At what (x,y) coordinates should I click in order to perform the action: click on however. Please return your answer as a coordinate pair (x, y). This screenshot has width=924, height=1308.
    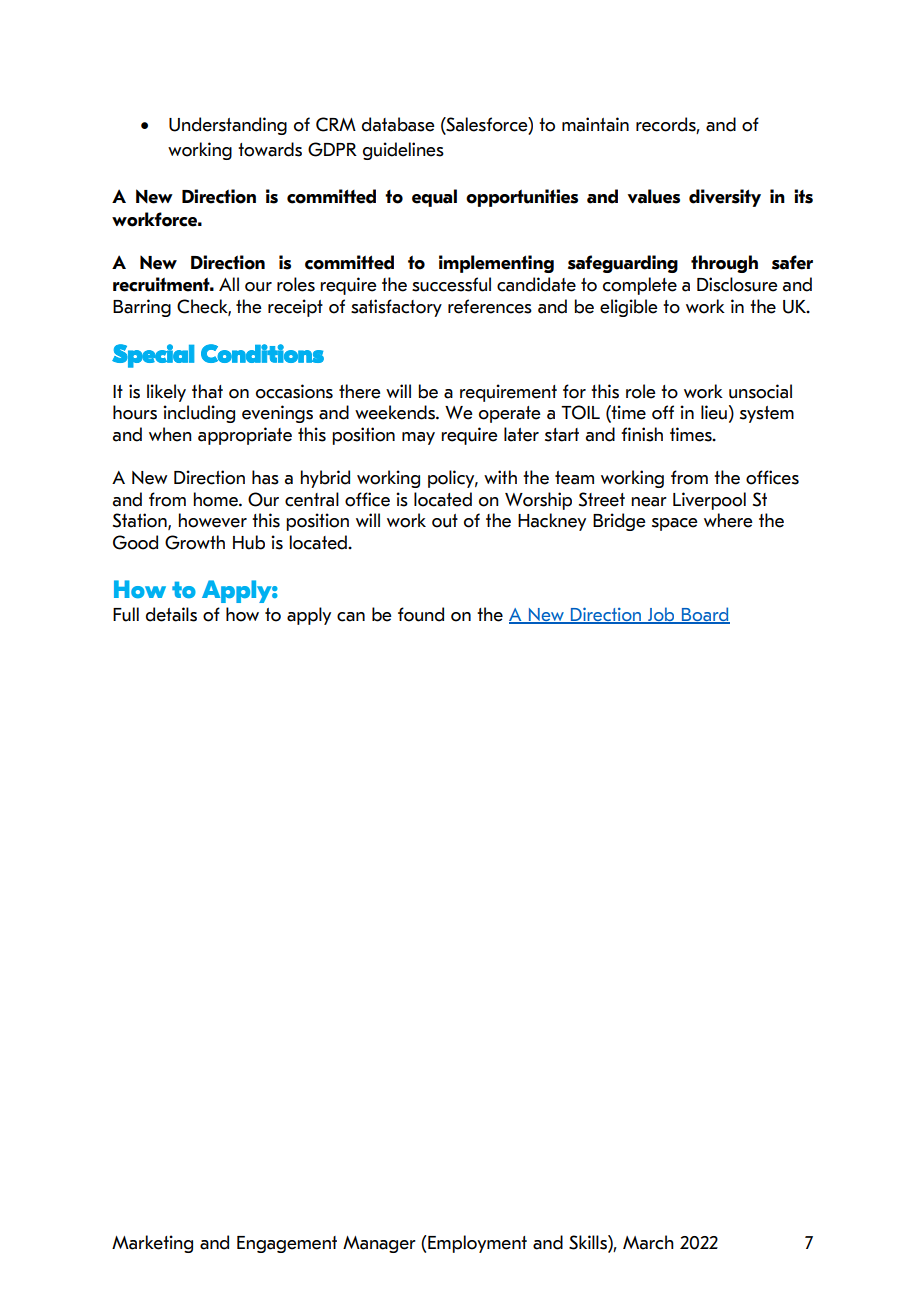
    Looking at the image, I should click on (213, 520).
